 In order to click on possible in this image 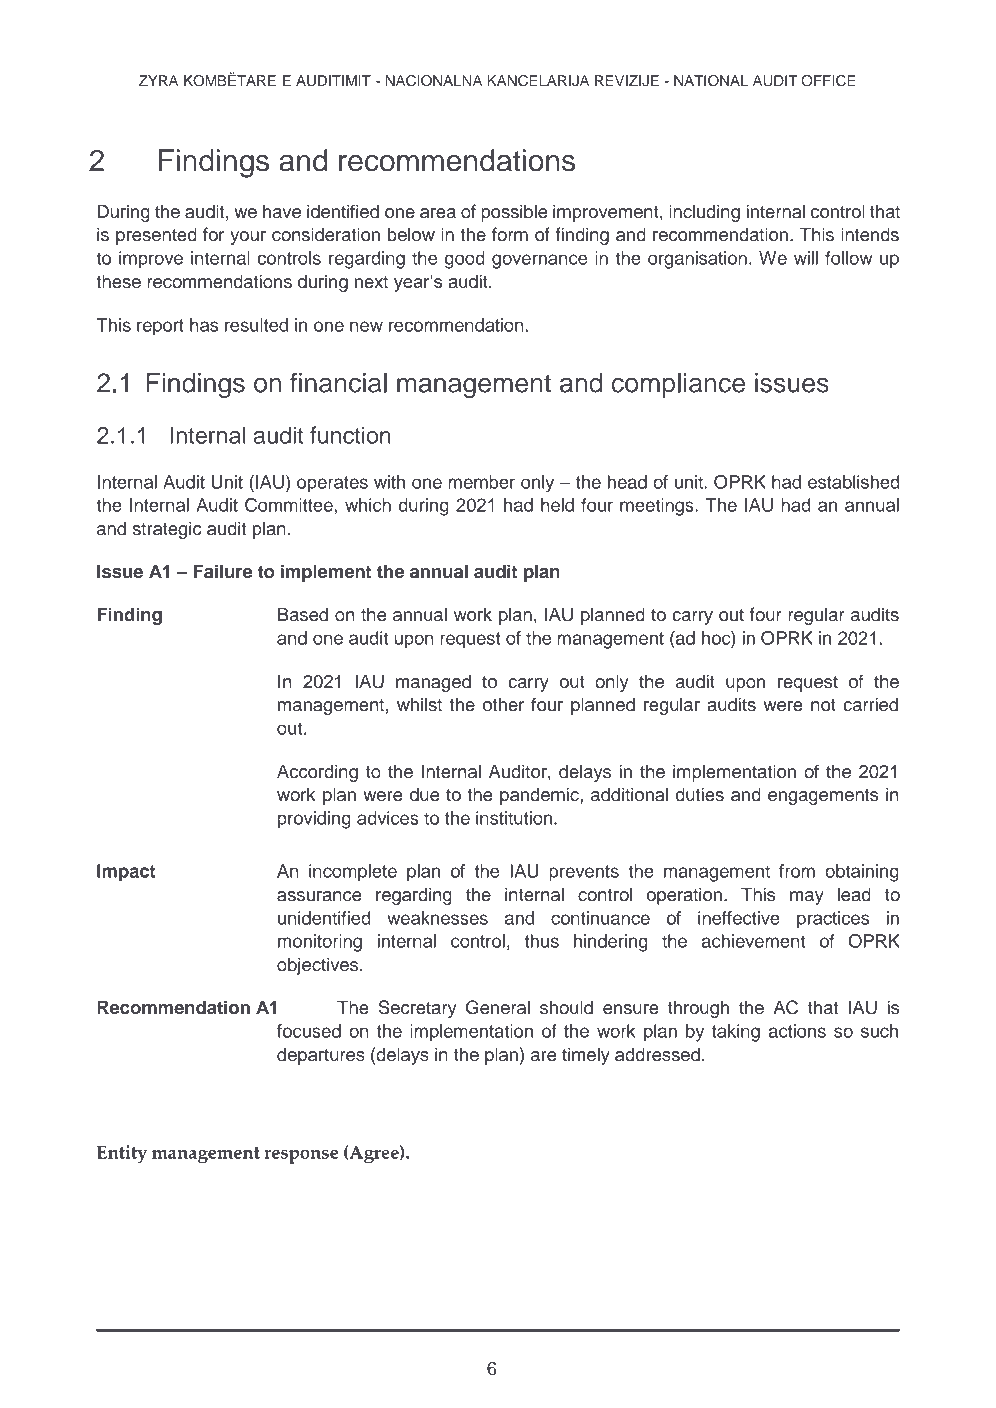, I will do `click(514, 213)`.
